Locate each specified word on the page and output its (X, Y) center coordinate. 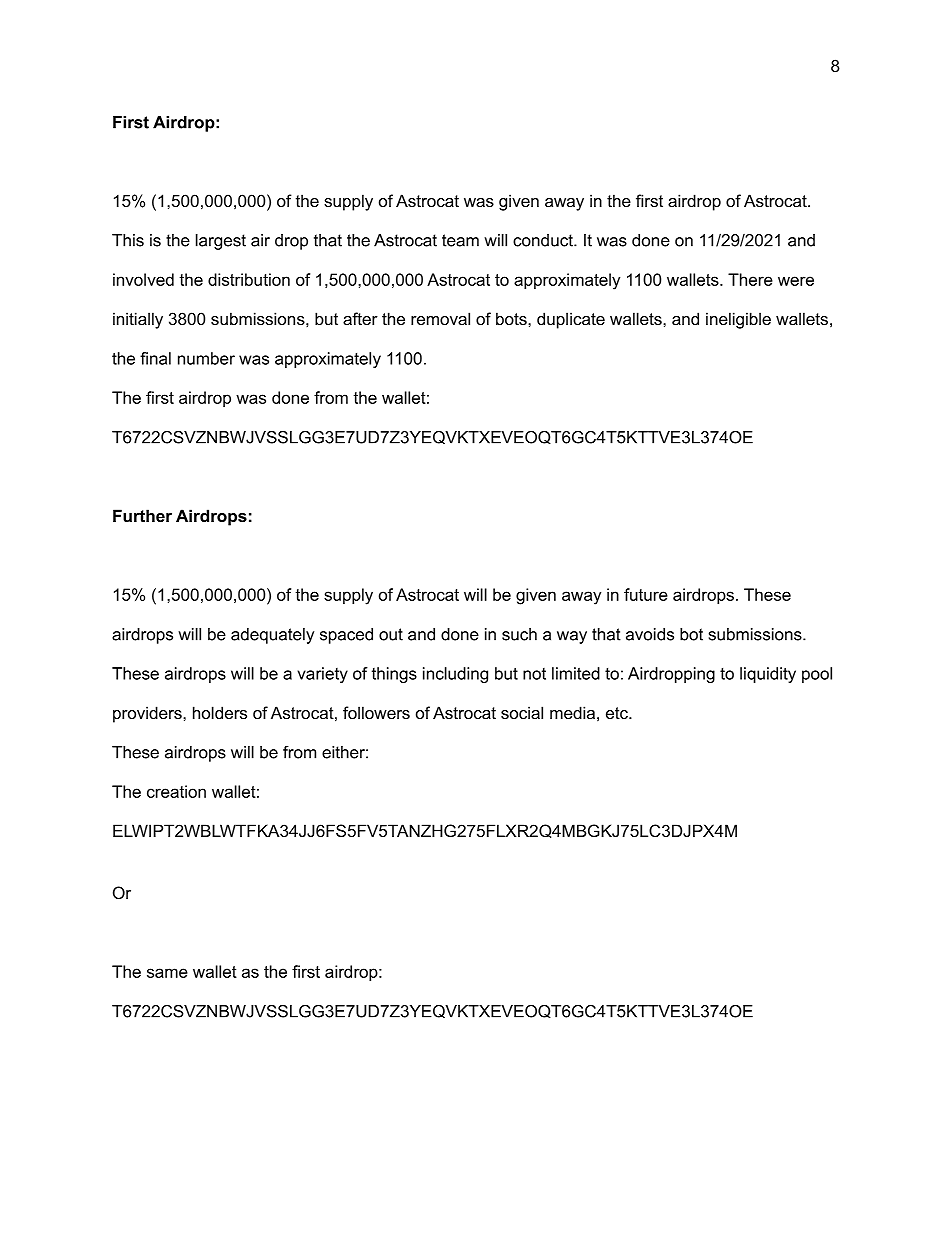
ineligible (738, 320)
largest (221, 242)
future (646, 594)
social (522, 712)
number (206, 358)
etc (618, 713)
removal (440, 318)
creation (176, 791)
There (750, 279)
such (519, 634)
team (460, 240)
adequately (272, 636)
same (167, 973)
